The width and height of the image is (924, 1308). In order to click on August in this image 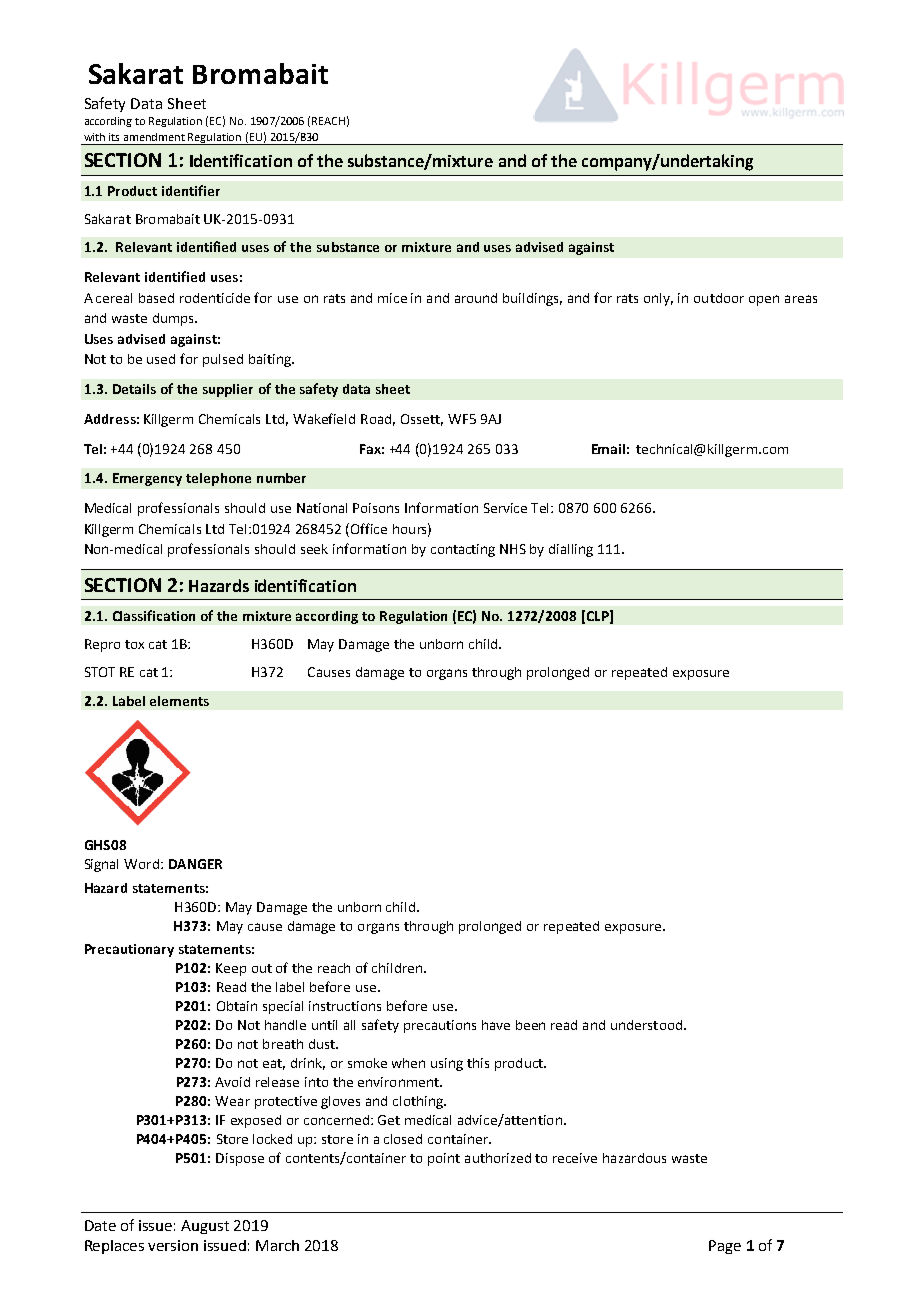, I will do `click(205, 1227)`.
